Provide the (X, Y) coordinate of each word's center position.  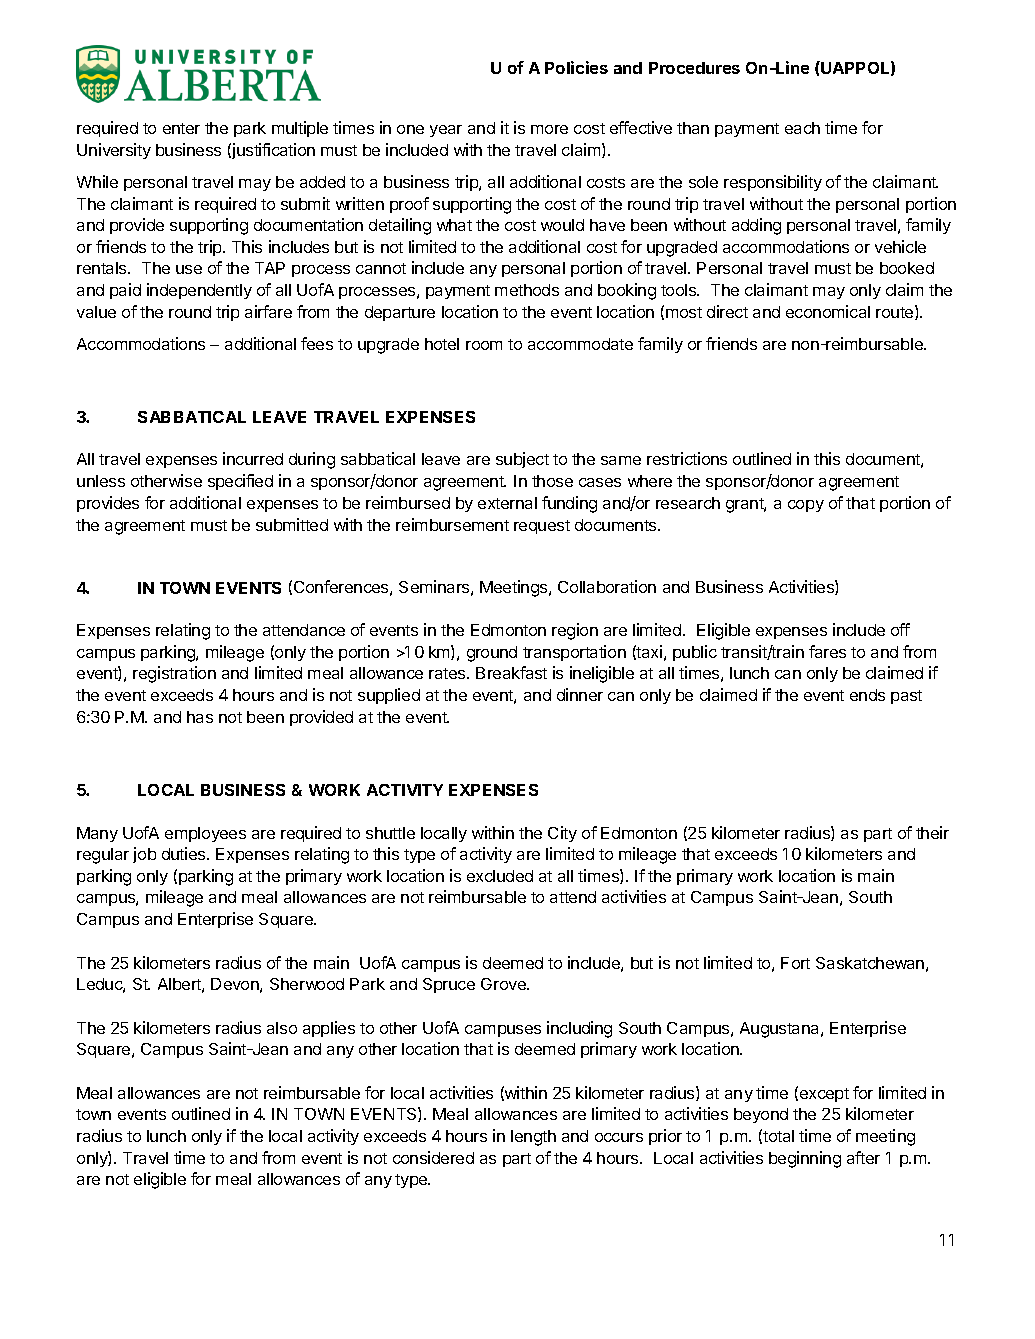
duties (185, 853)
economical (828, 311)
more (549, 129)
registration (174, 674)
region (575, 631)
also (282, 1028)
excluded (500, 876)
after (863, 1157)
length (533, 1138)
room (484, 345)
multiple (300, 129)
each (802, 128)
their (932, 832)
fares (827, 651)
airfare (268, 311)
